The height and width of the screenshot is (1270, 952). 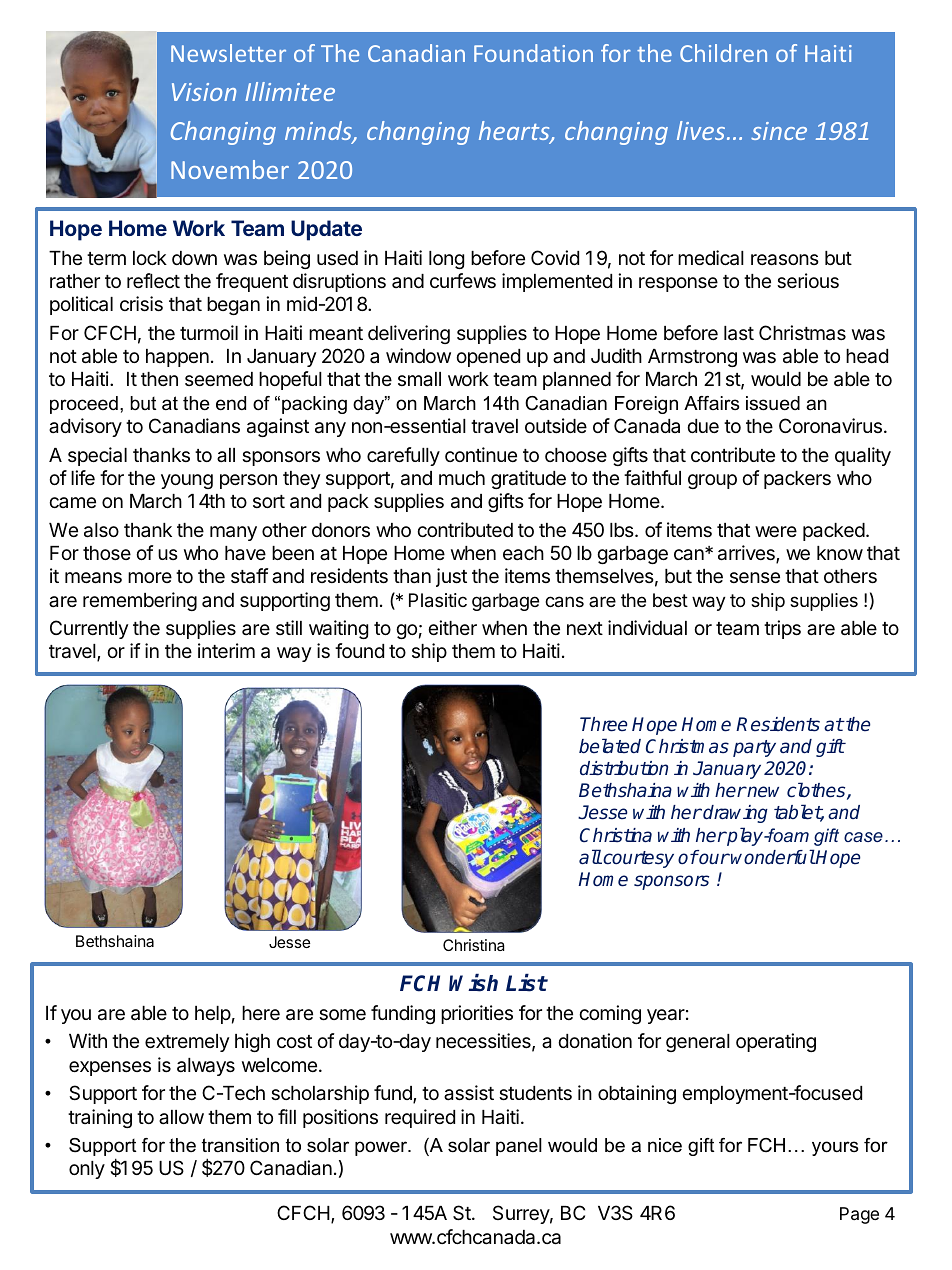 What do you see at coordinates (481, 454) in the screenshot?
I see `continue` at bounding box center [481, 454].
